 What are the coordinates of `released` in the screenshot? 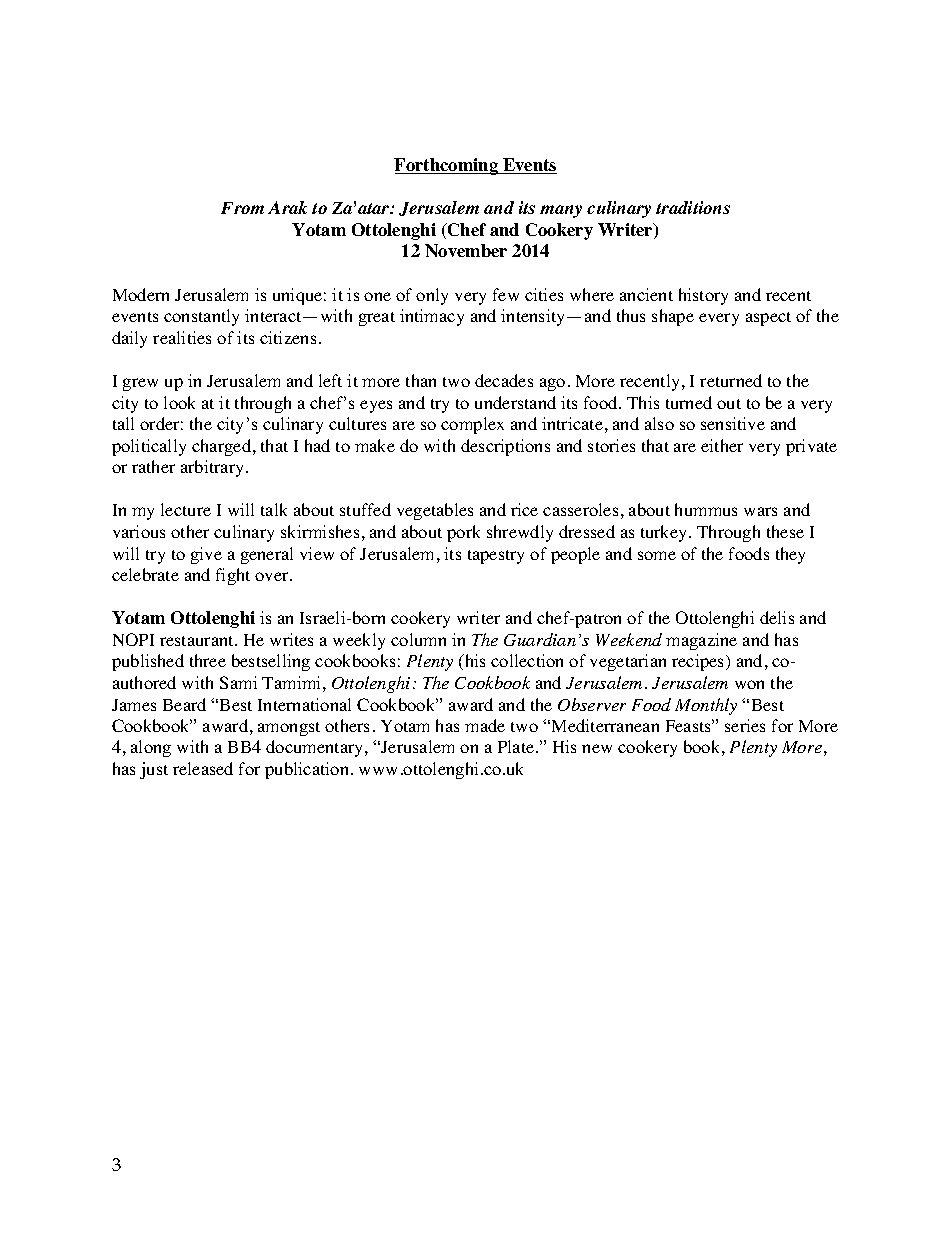 It's located at (203, 768).
